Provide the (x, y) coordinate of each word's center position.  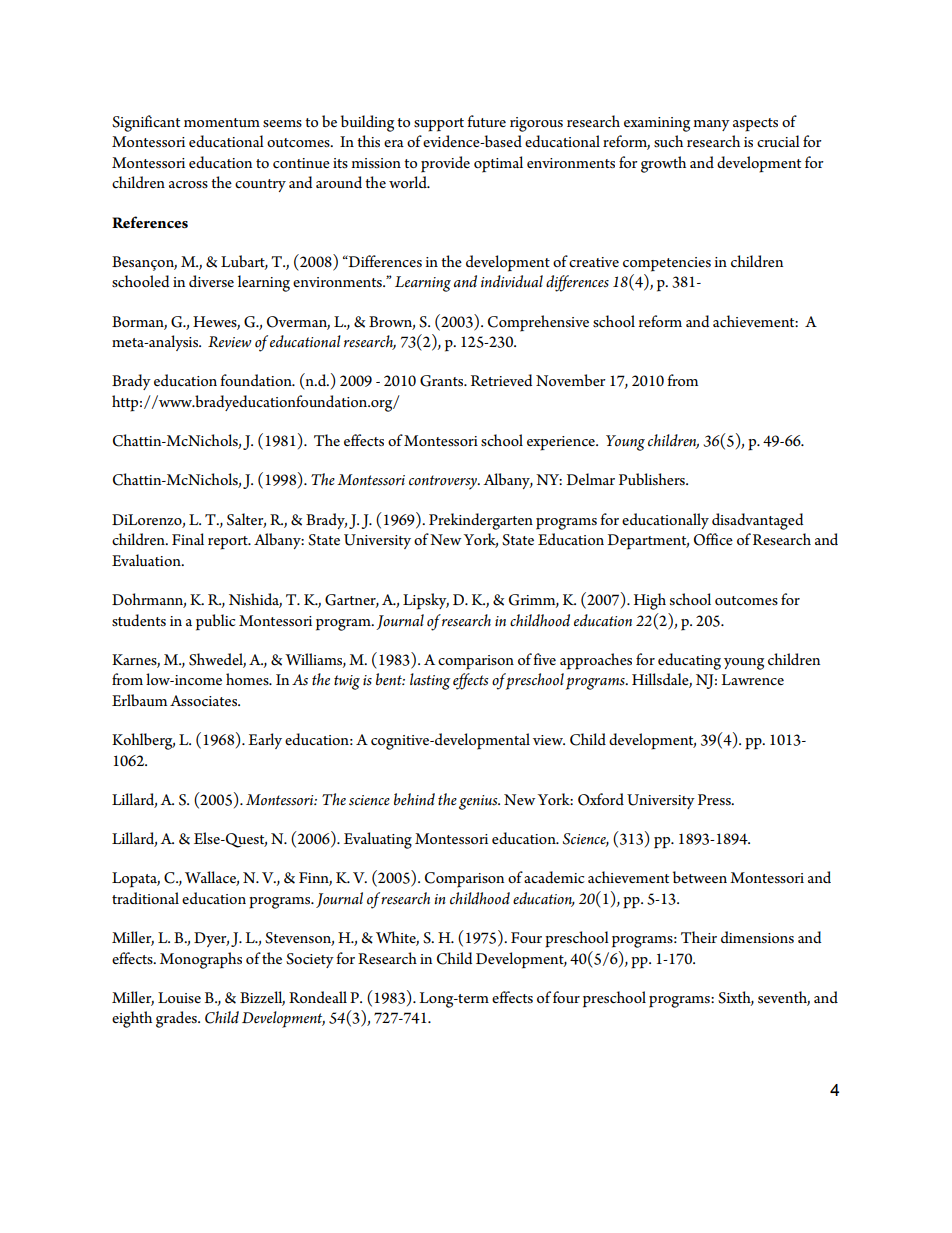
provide (445, 164)
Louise (179, 998)
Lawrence (752, 679)
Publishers (653, 479)
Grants (443, 381)
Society (310, 960)
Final (188, 539)
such (668, 141)
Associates (204, 701)
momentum (222, 122)
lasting (430, 681)
